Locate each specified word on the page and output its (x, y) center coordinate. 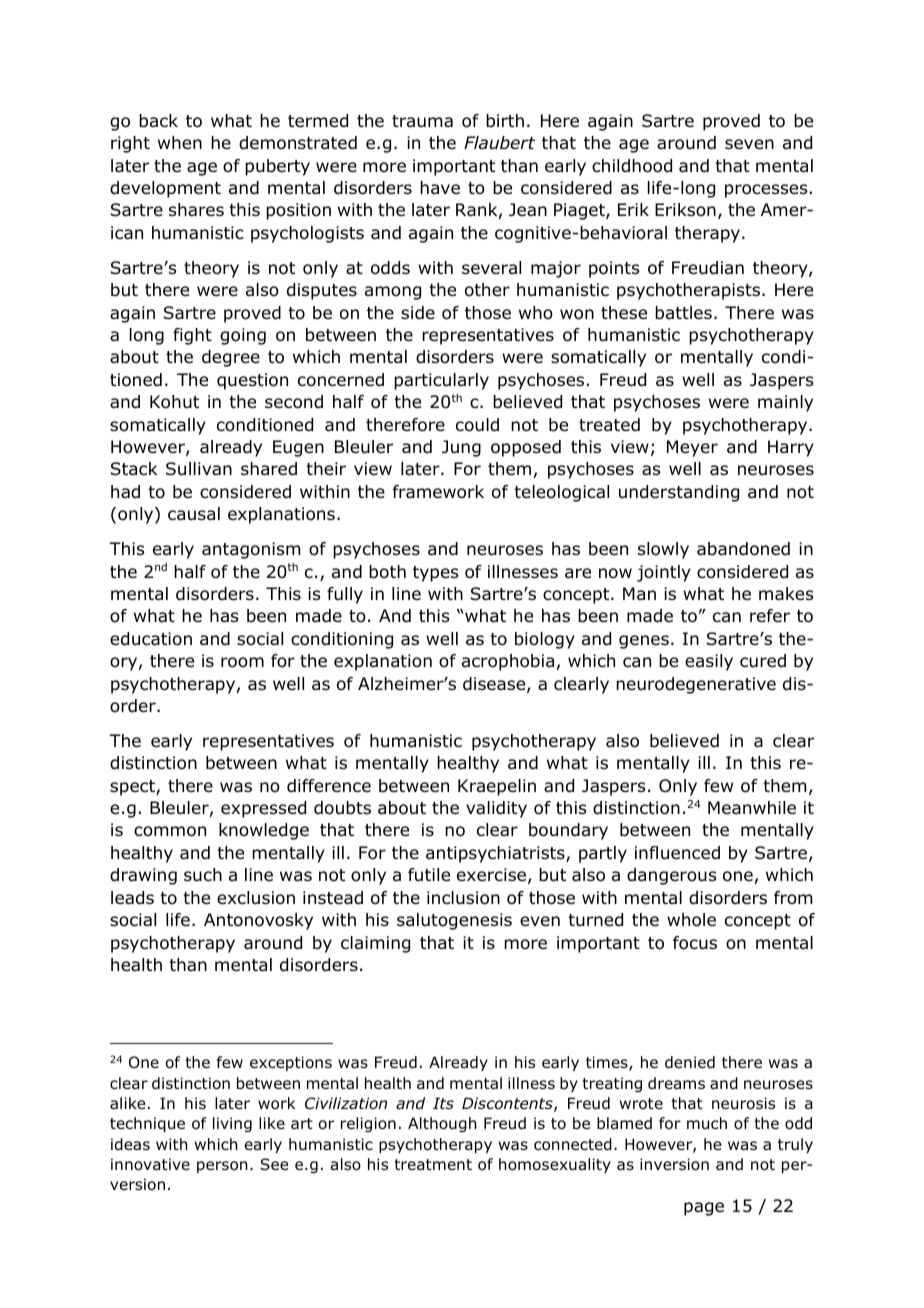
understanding (679, 493)
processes (766, 191)
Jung (461, 448)
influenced (677, 853)
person (222, 1167)
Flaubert (499, 143)
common (170, 831)
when (180, 143)
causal (194, 514)
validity (496, 809)
